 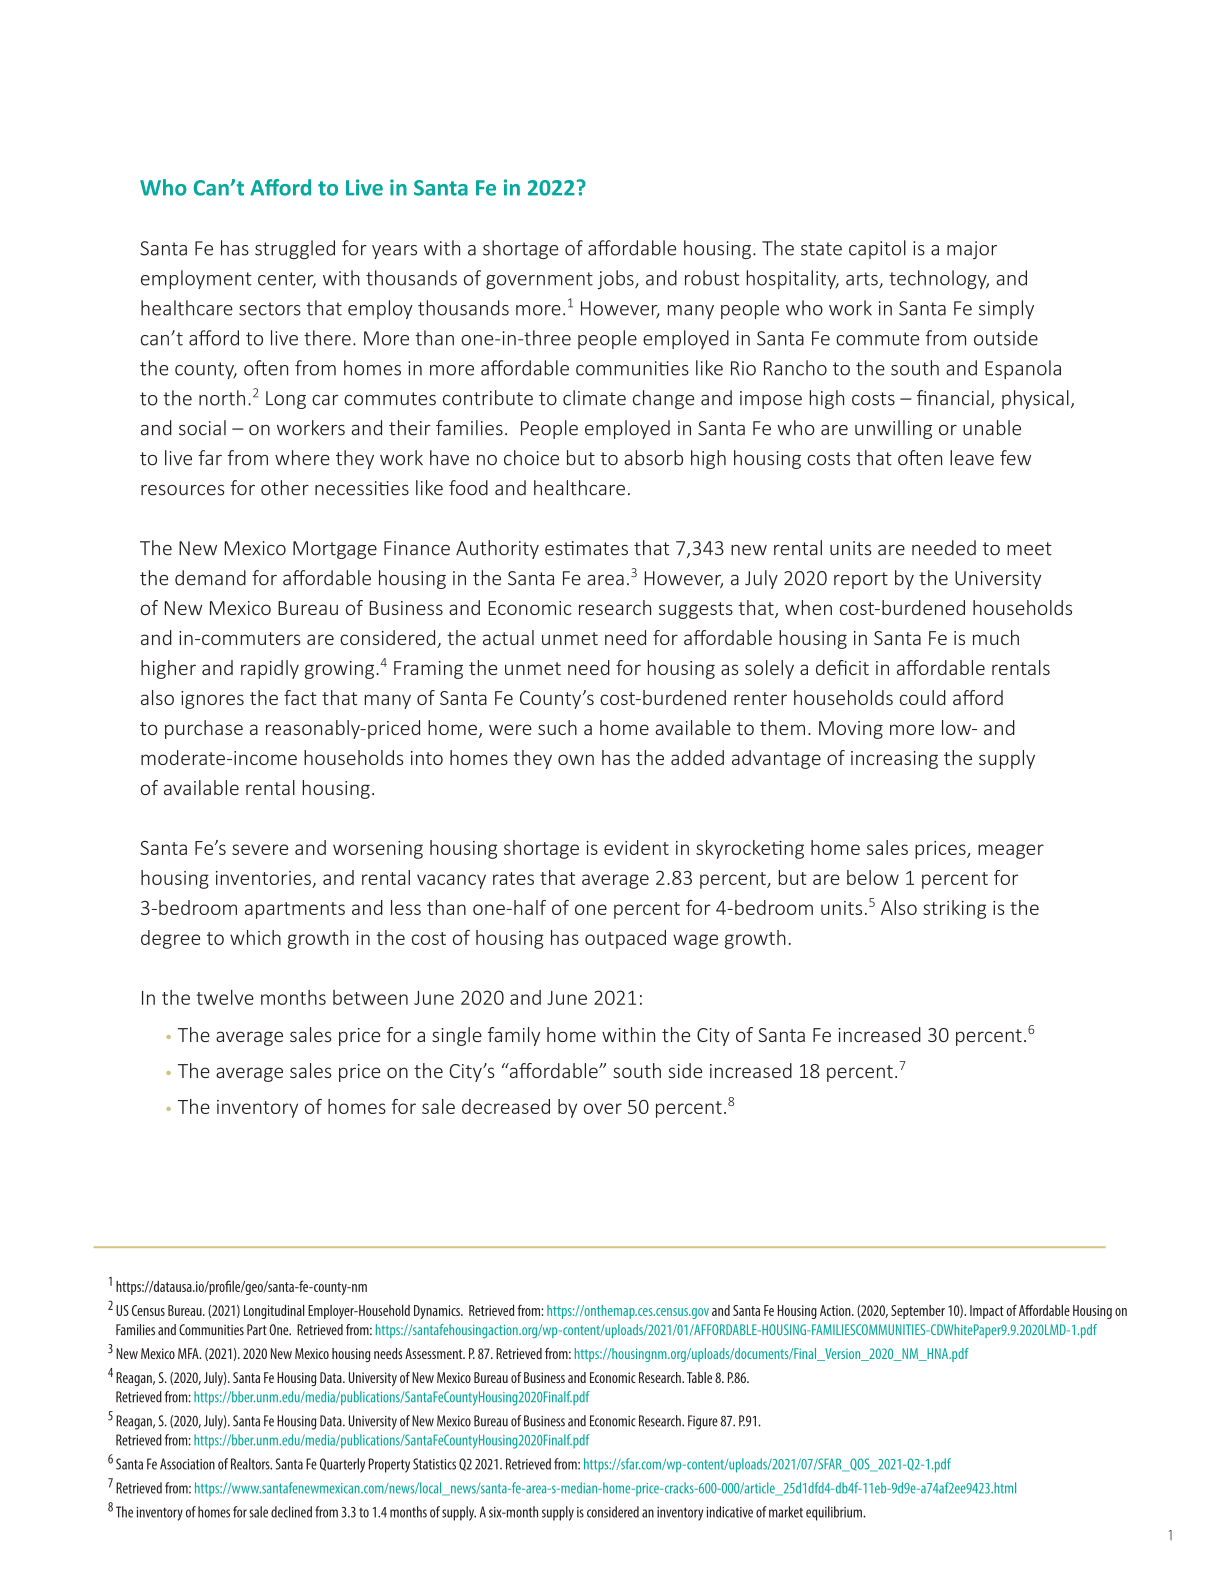 What do you see at coordinates (703, 1422) in the screenshot?
I see `Figure` at bounding box center [703, 1422].
